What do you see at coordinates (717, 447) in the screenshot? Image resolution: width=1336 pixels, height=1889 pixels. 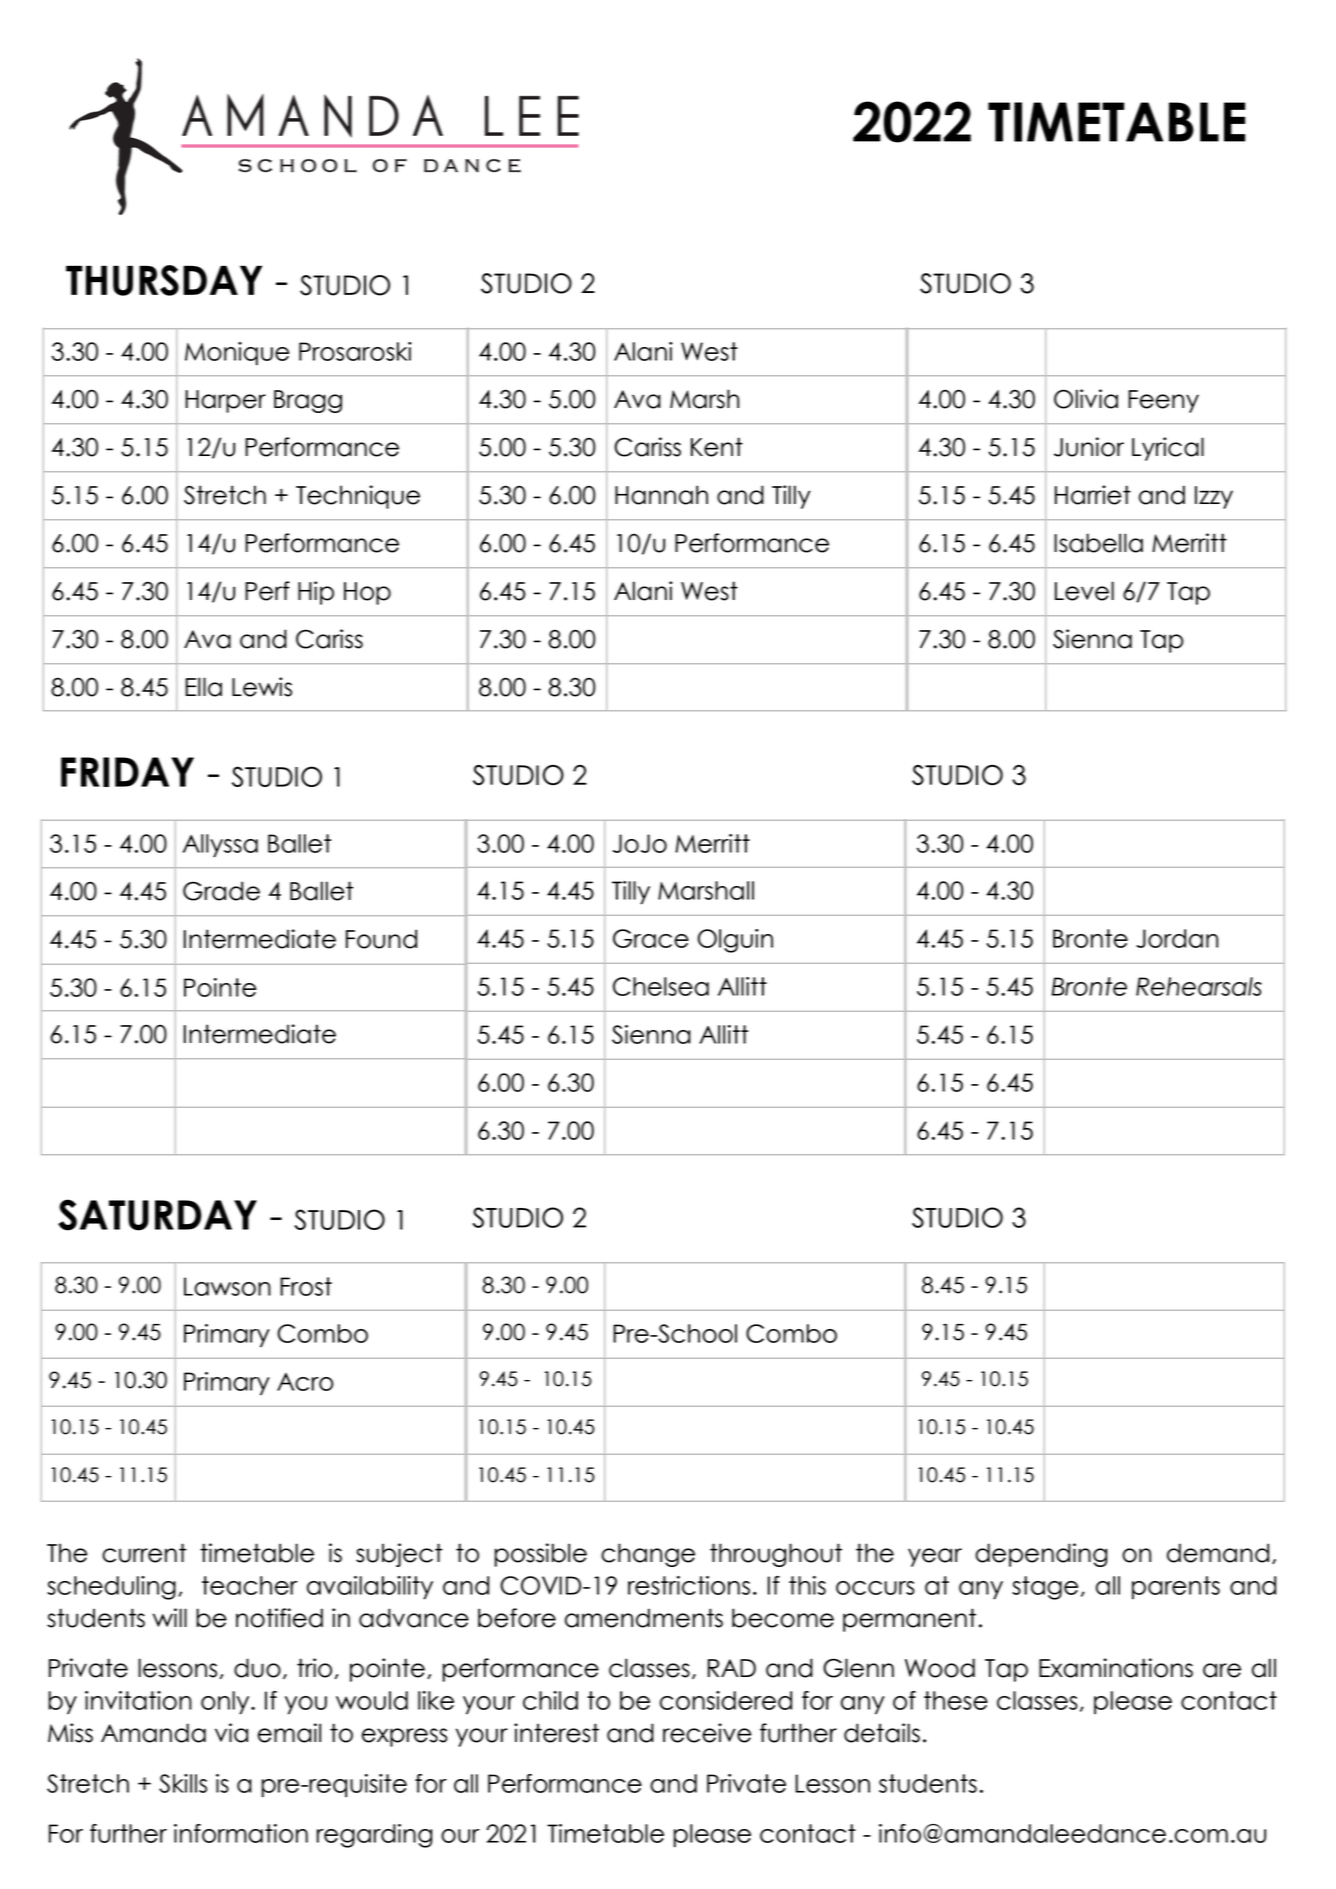 I see `Kent` at bounding box center [717, 447].
